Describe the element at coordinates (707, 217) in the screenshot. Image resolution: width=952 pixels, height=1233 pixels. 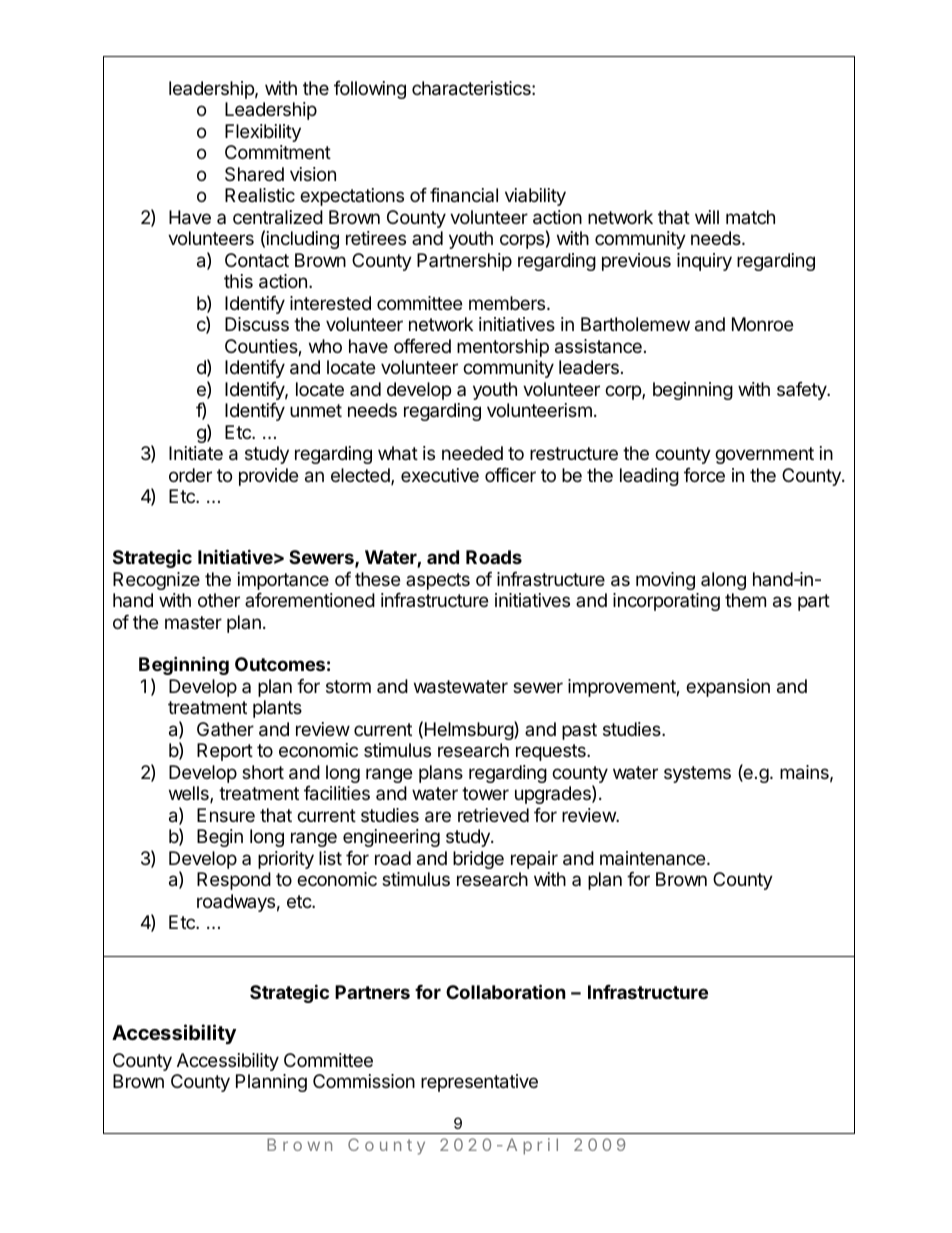
I see `will` at that location.
